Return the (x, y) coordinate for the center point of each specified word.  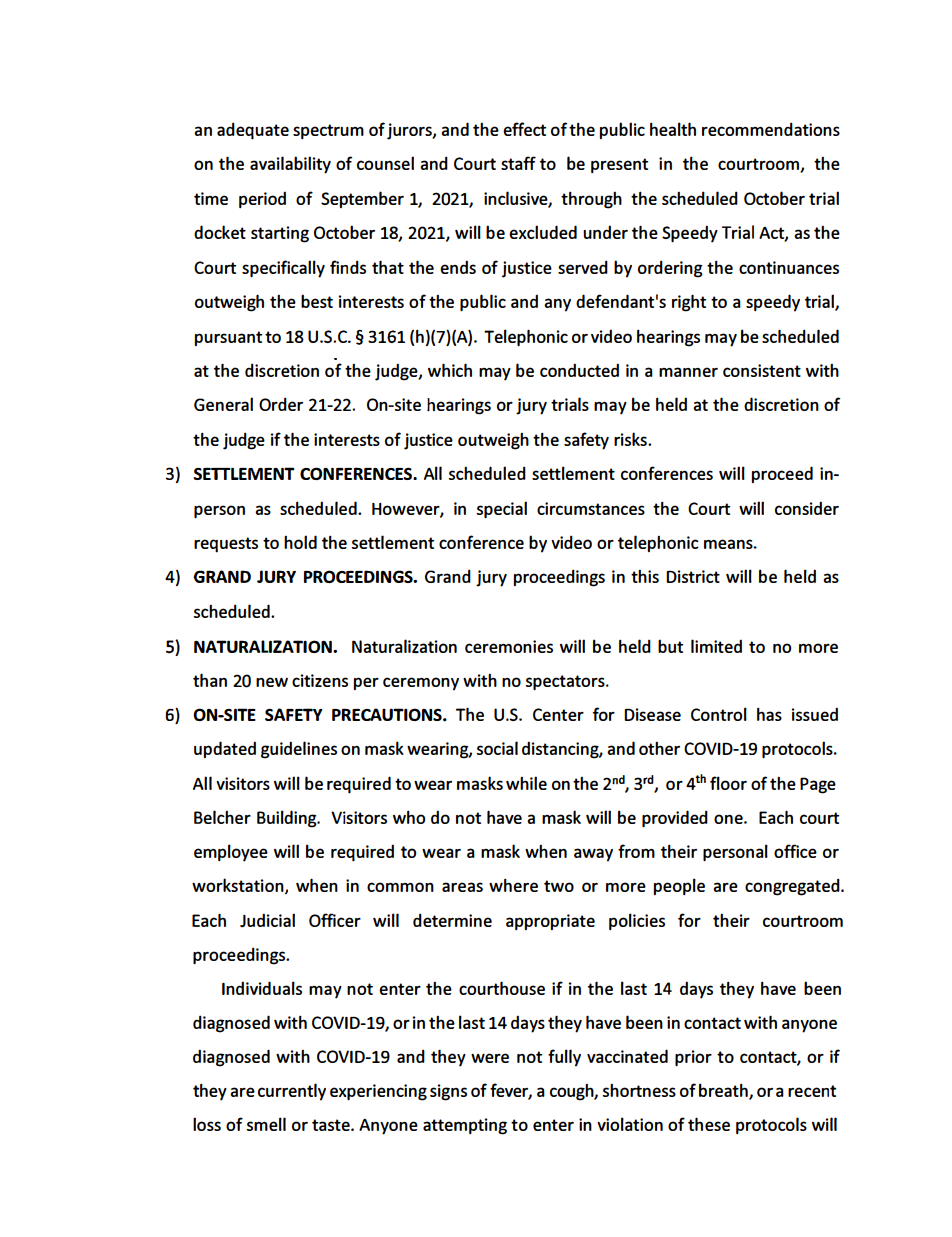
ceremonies (509, 646)
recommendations (771, 129)
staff (518, 163)
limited (716, 646)
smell (266, 1124)
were (490, 1058)
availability (290, 165)
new (272, 682)
